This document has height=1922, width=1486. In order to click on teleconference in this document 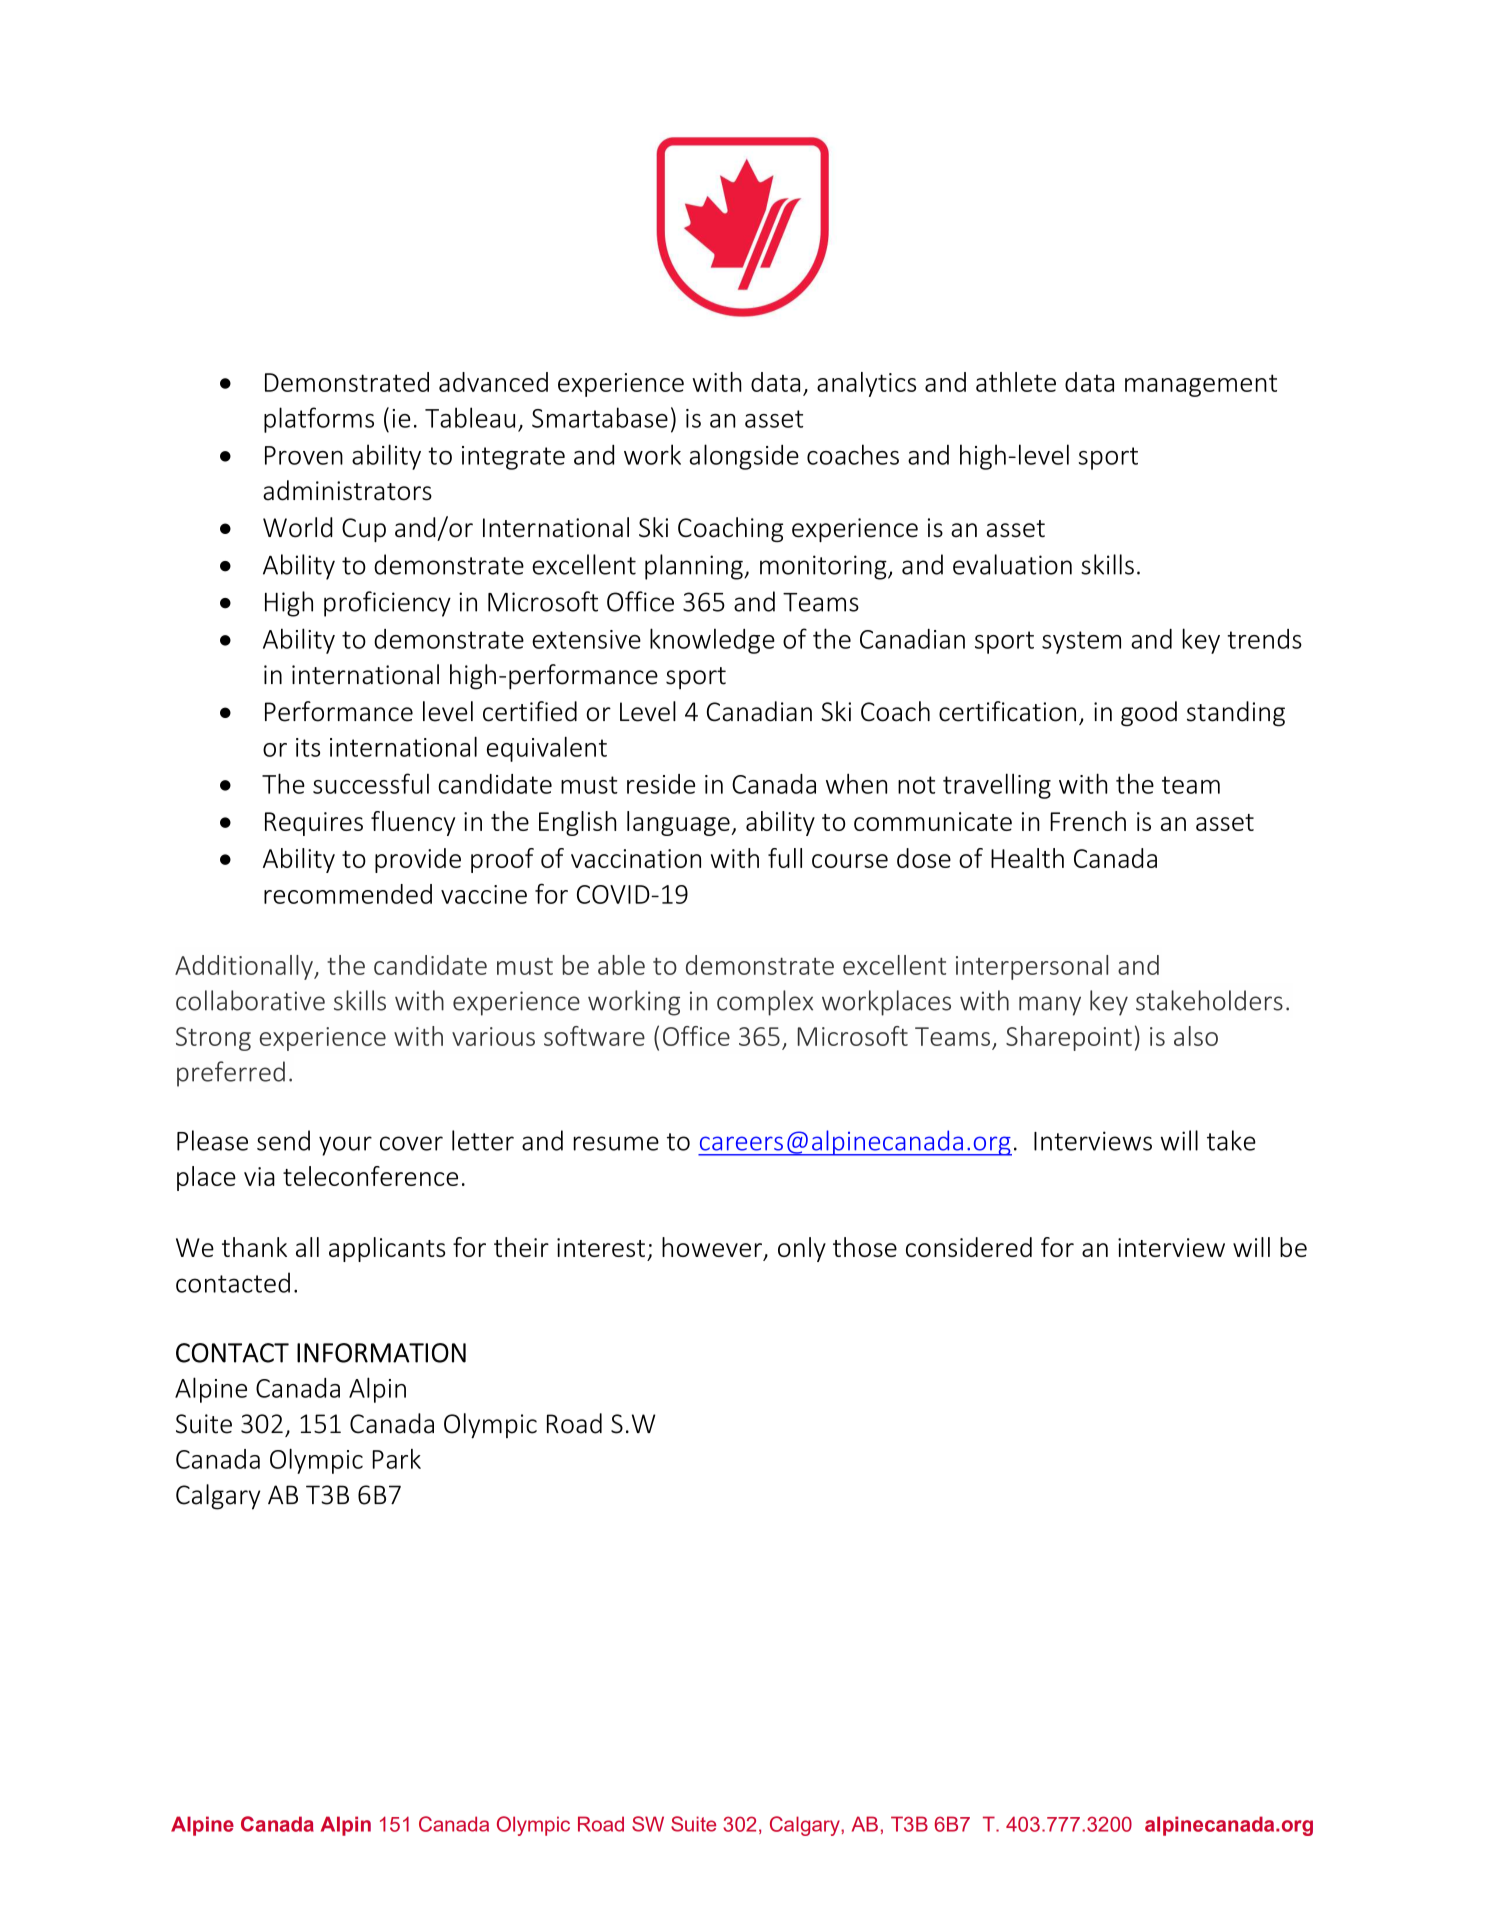, I will do `click(370, 1176)`.
